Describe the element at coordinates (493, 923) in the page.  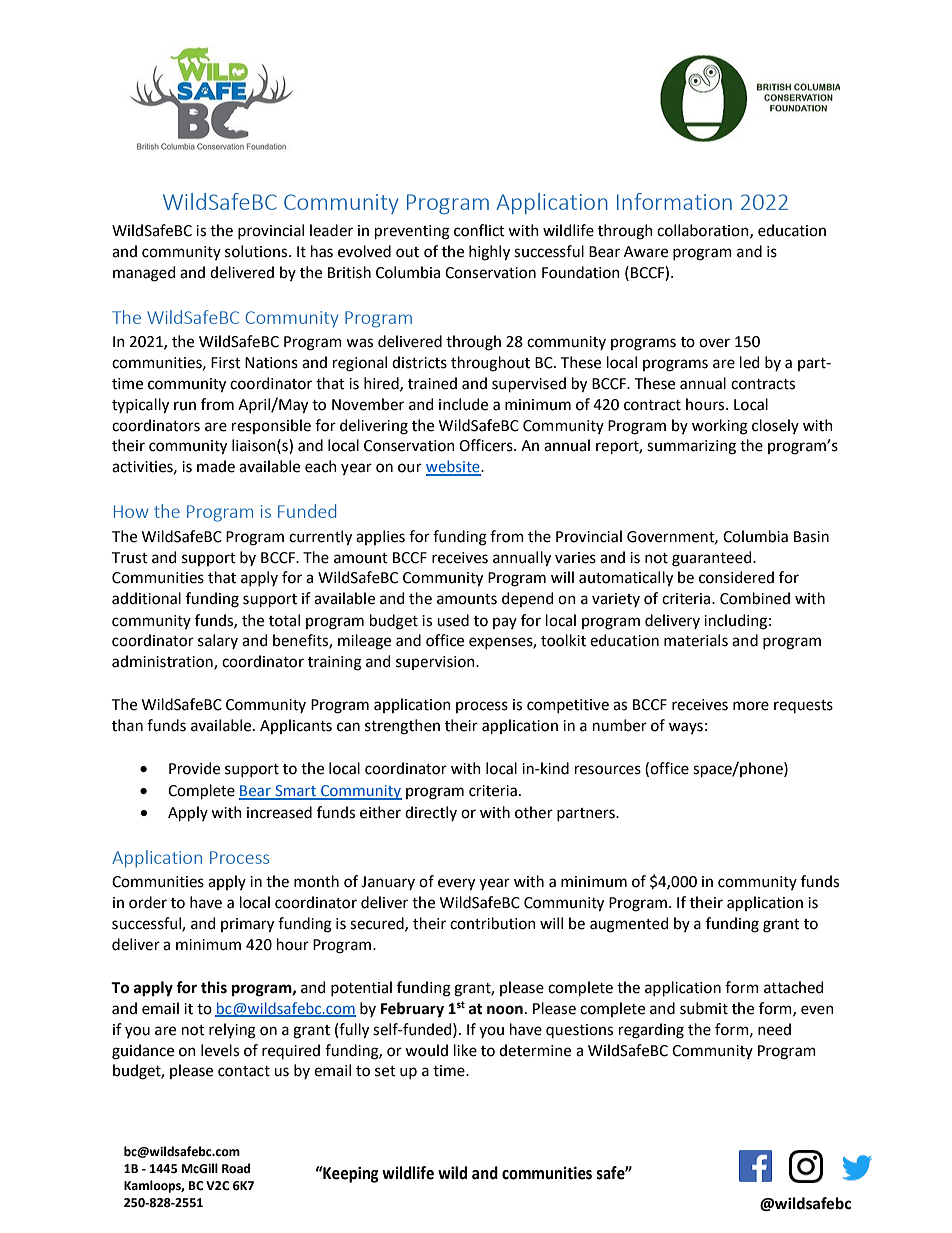
I see `contribution` at that location.
